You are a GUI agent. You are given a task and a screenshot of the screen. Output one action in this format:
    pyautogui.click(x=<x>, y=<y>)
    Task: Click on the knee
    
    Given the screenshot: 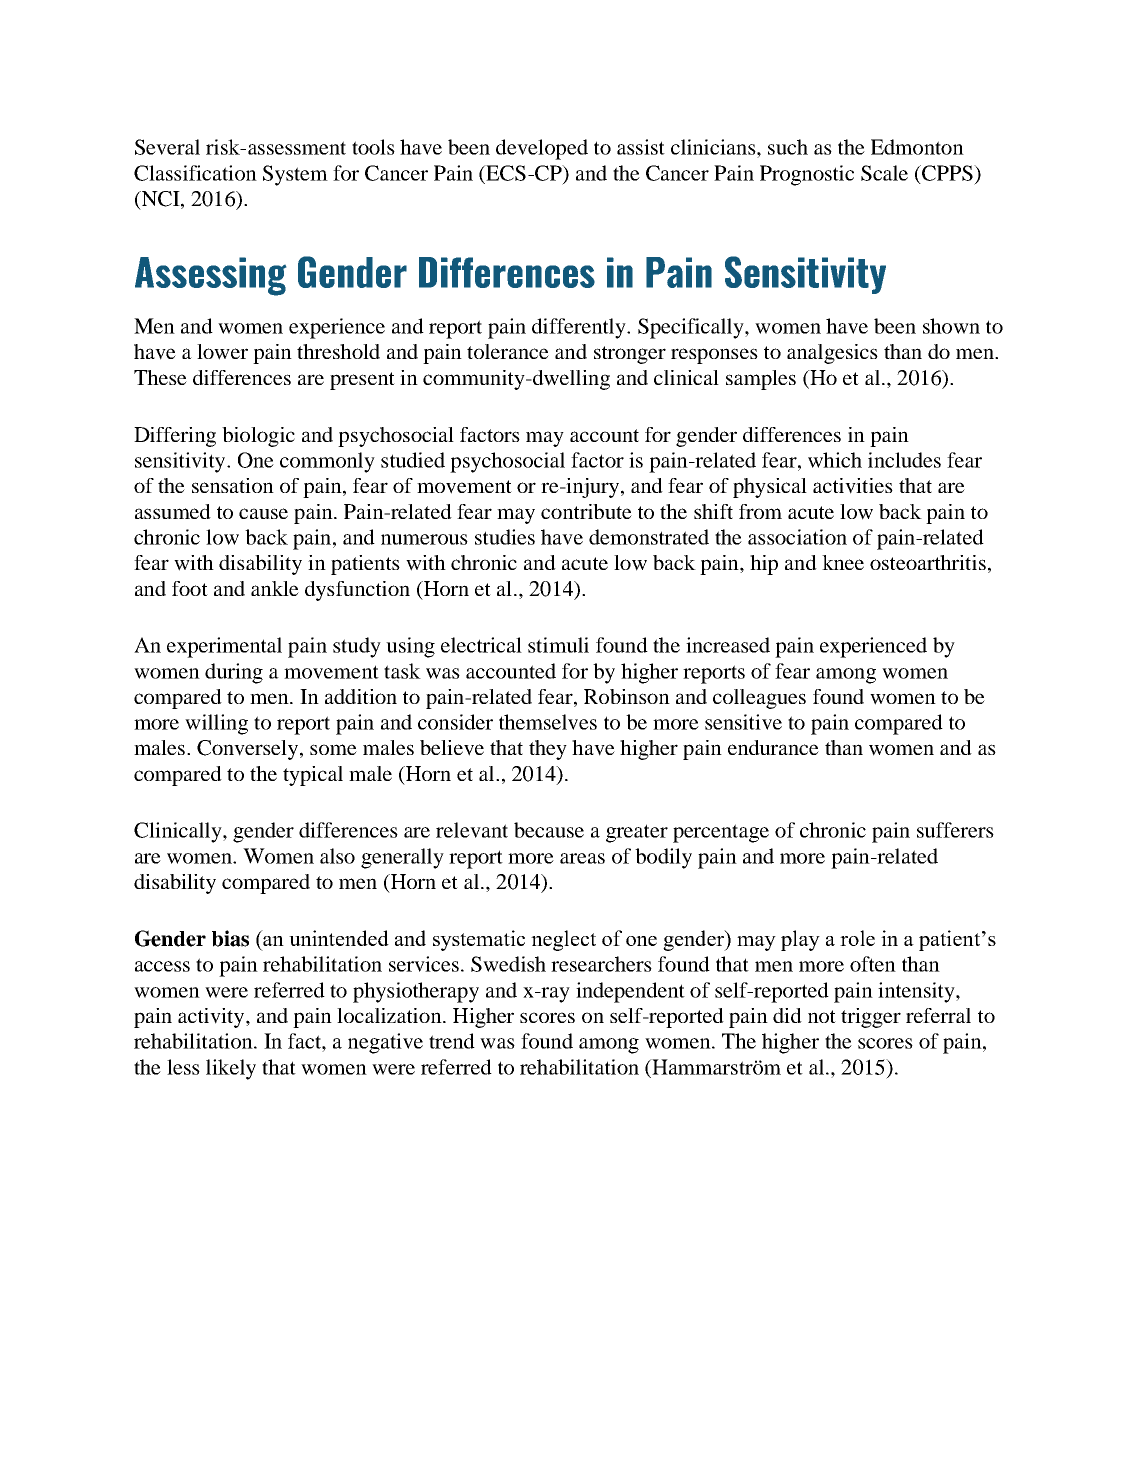 What is the action you would take?
    pyautogui.click(x=843, y=562)
